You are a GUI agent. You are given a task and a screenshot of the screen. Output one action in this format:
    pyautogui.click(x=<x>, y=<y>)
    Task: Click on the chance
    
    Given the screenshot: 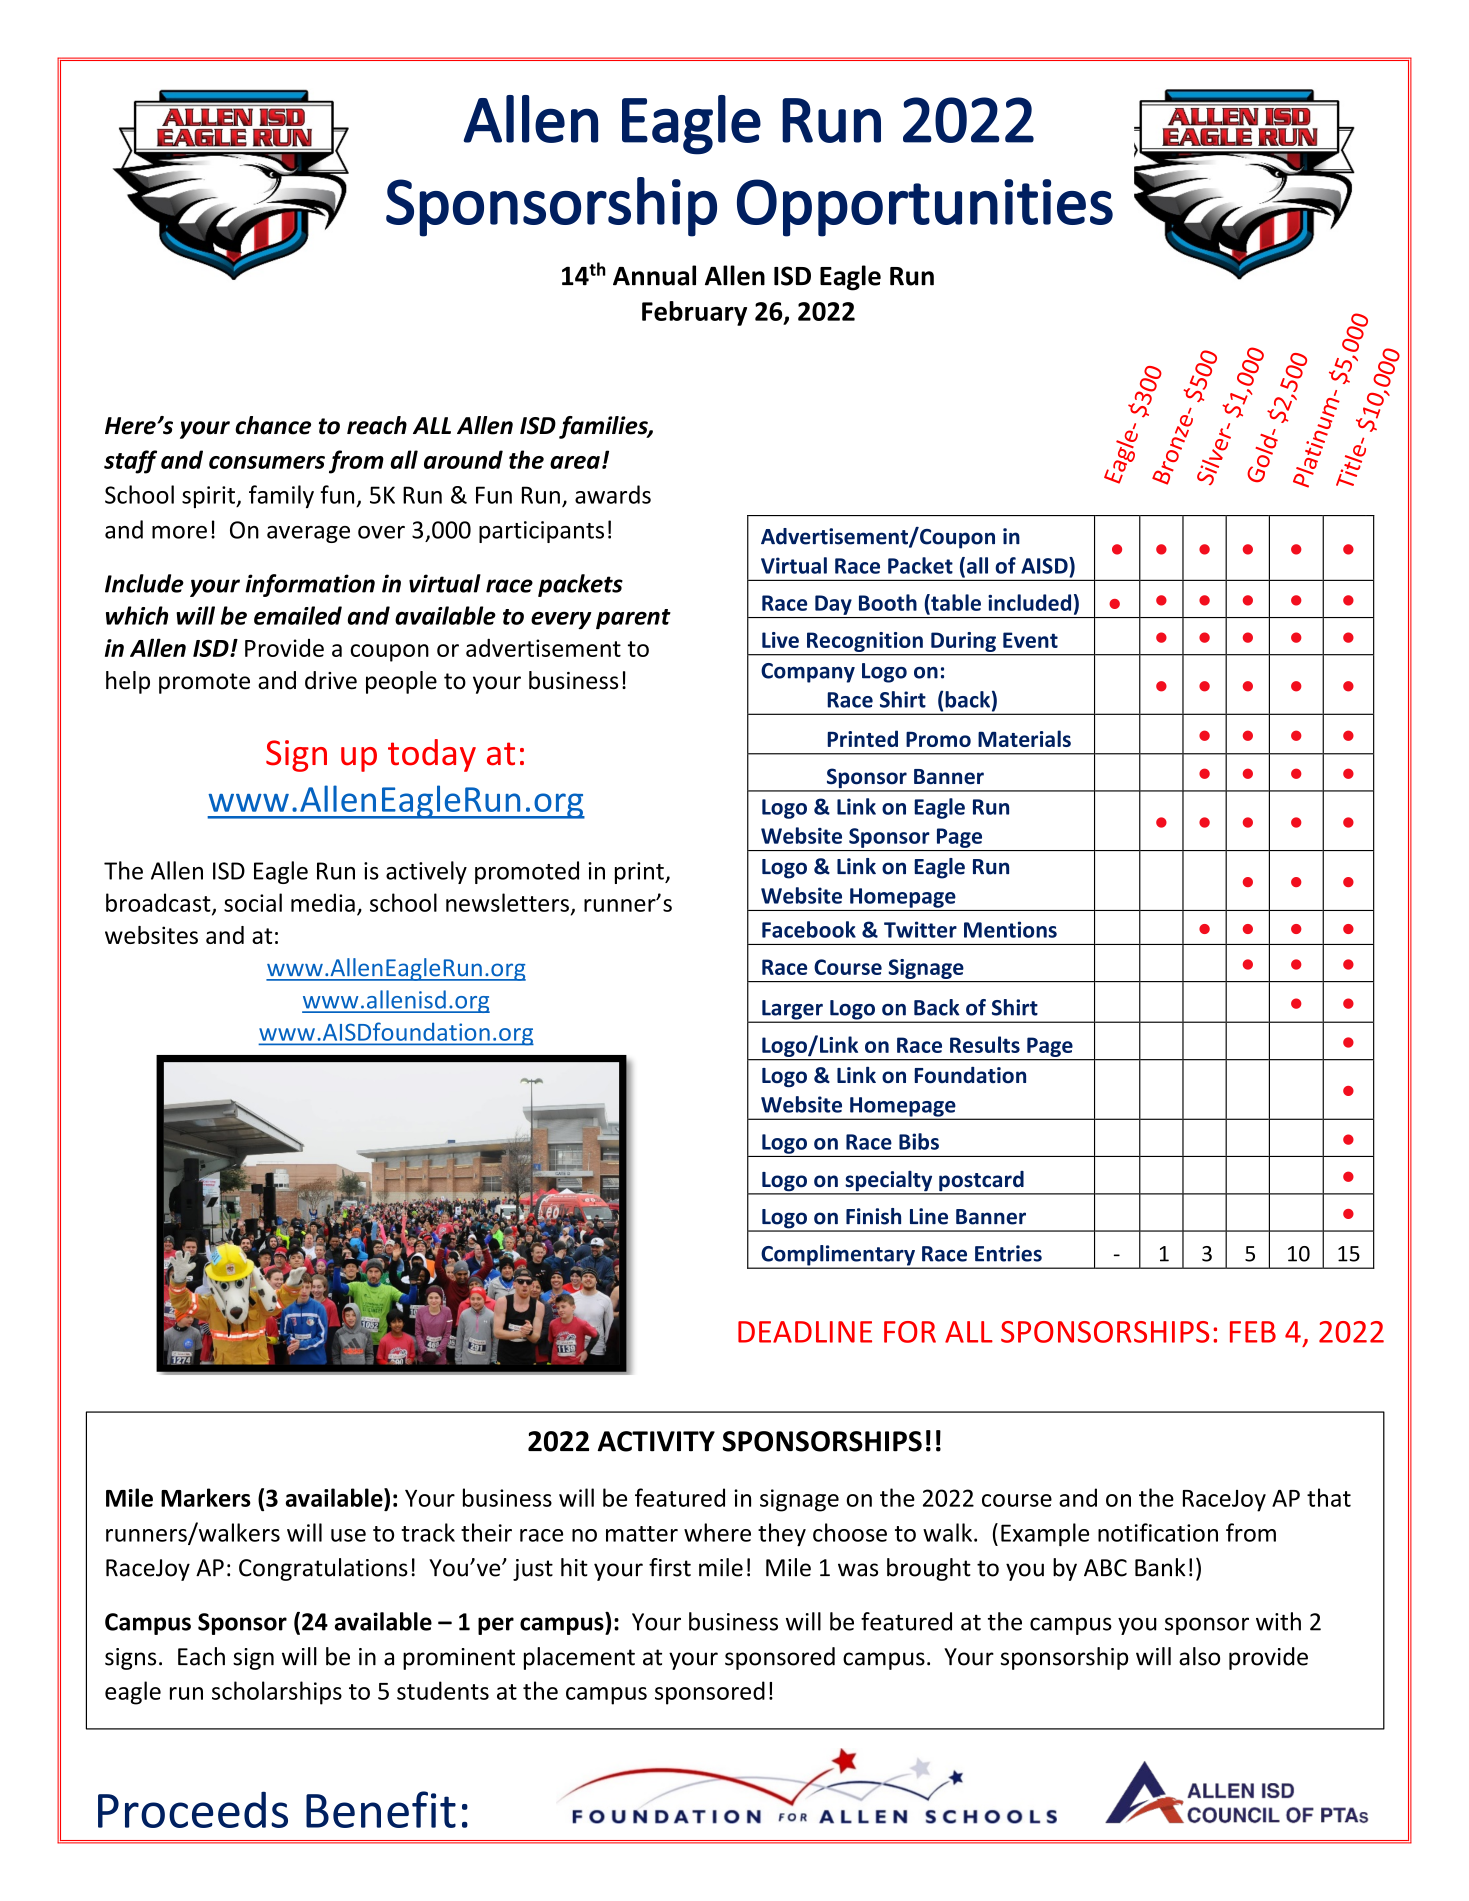 What is the action you would take?
    pyautogui.click(x=273, y=425)
